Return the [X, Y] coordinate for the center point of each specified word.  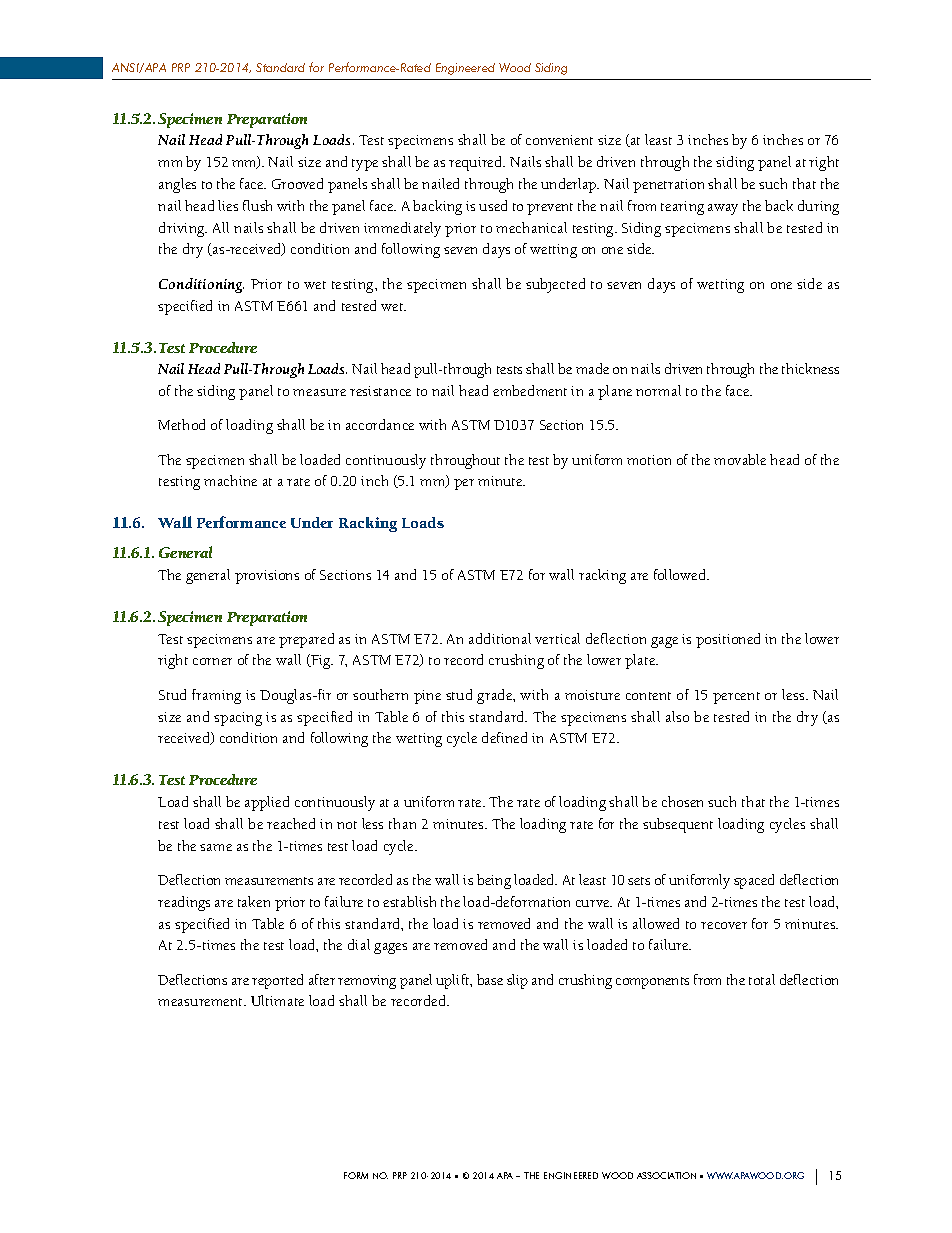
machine [230, 480]
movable [740, 459]
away [723, 209]
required [477, 163]
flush [257, 205]
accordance [380, 424]
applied [267, 803]
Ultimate [277, 1000]
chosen [682, 801]
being [494, 881]
